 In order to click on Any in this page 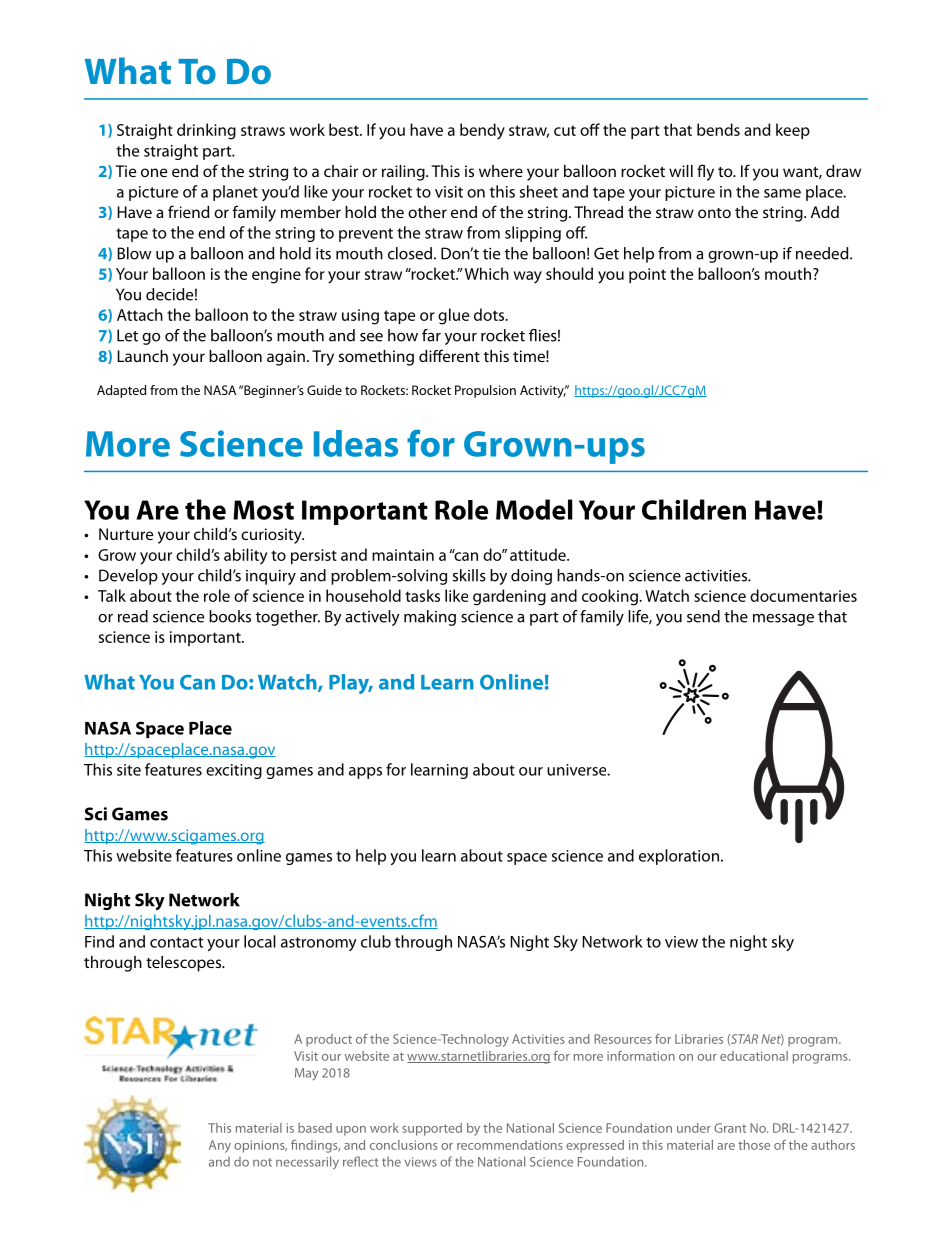, I will do `click(220, 1146)`.
